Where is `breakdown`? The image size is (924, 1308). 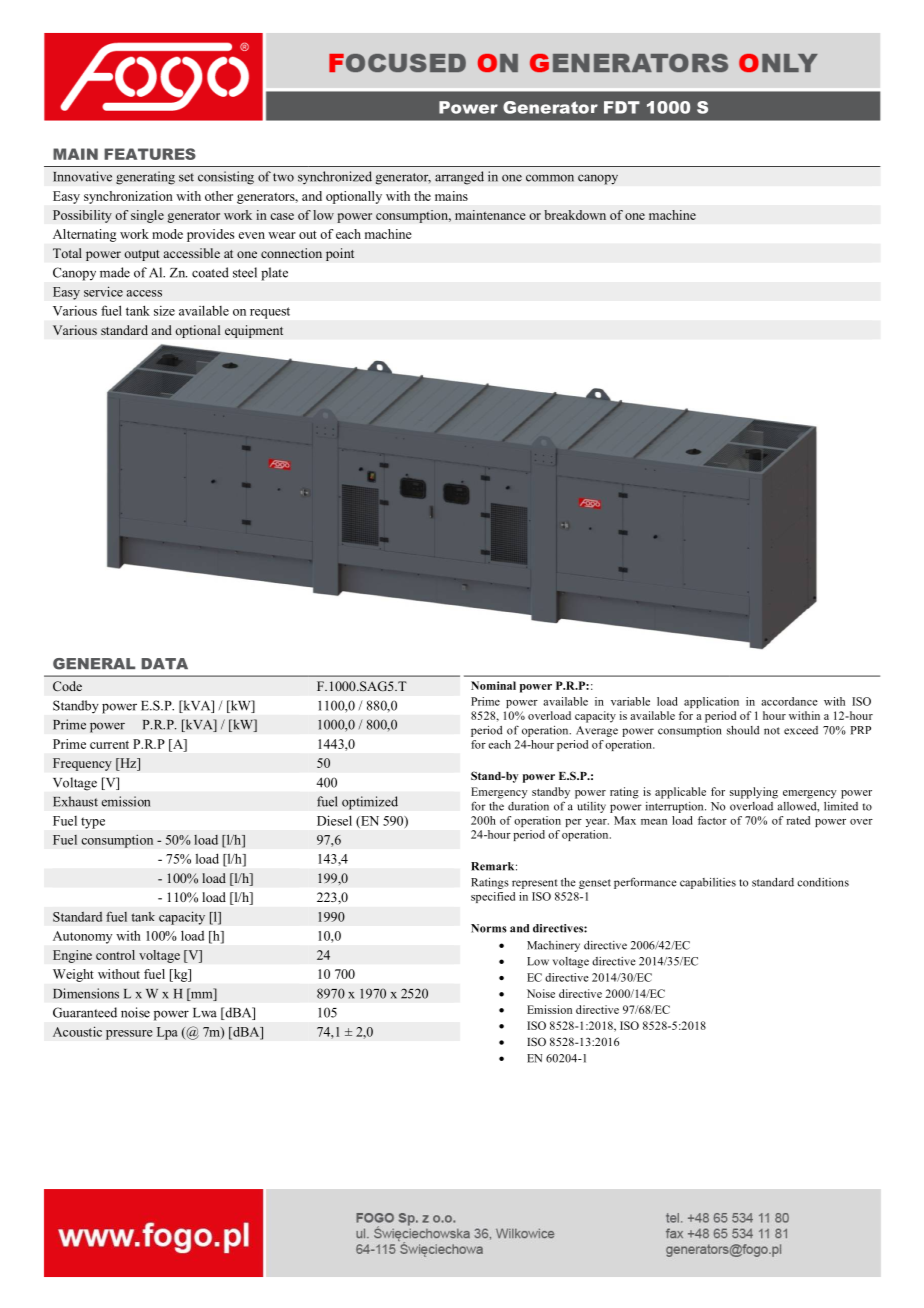 breakdown is located at coordinates (575, 215).
